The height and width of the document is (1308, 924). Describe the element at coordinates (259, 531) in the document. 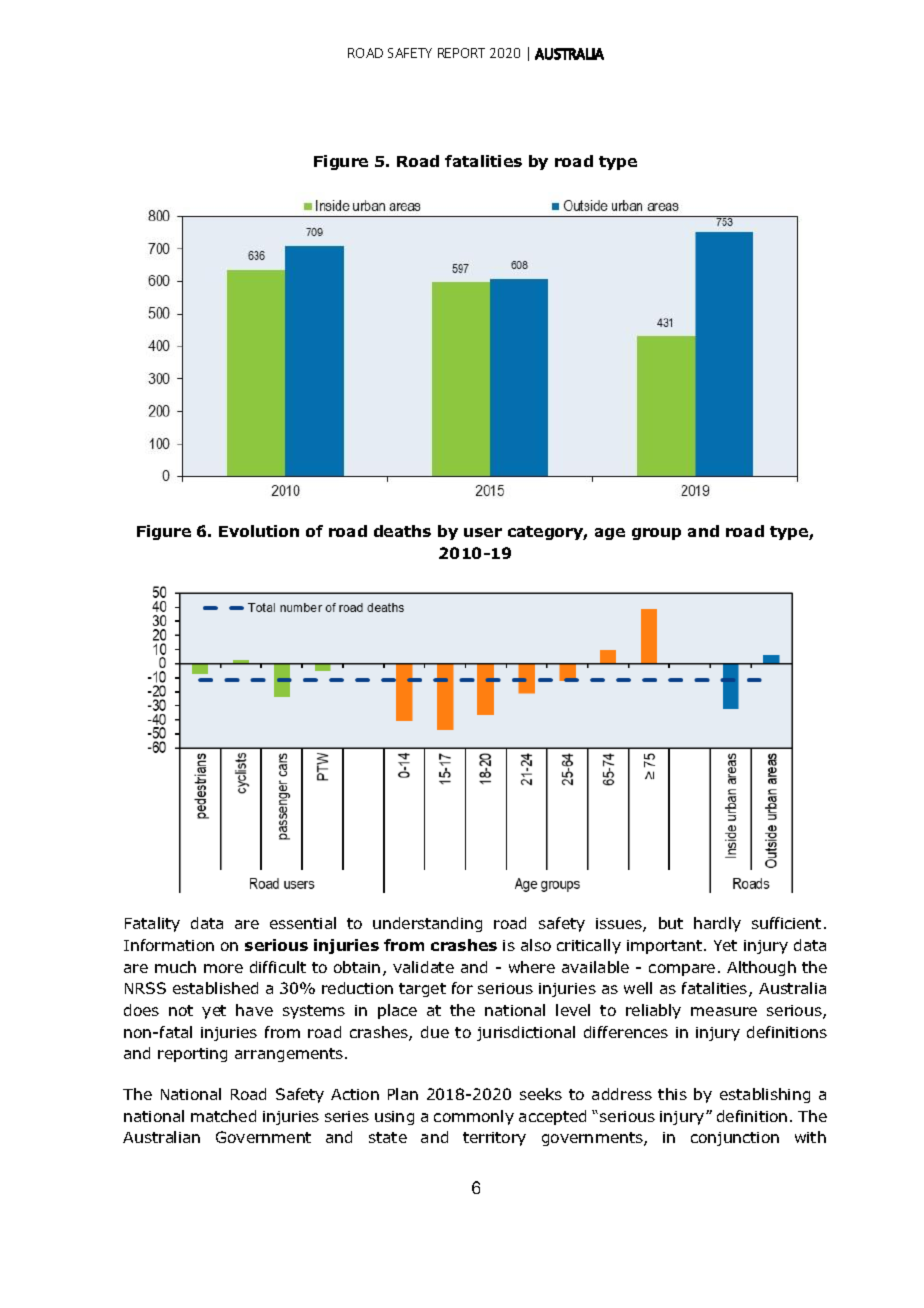

I see `Evolution` at that location.
